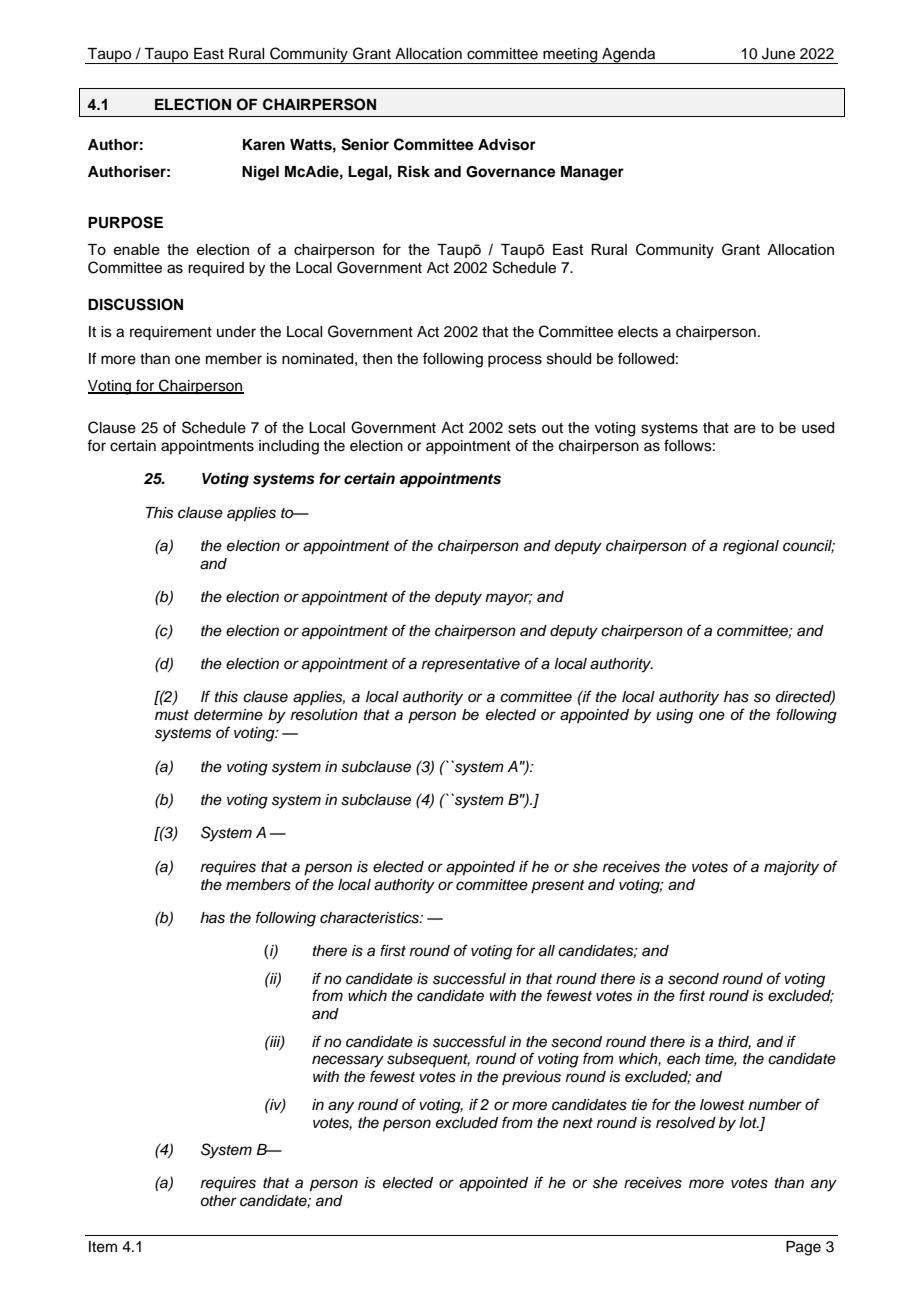 The image size is (924, 1308). What do you see at coordinates (264, 144) in the screenshot?
I see `Karen` at bounding box center [264, 144].
